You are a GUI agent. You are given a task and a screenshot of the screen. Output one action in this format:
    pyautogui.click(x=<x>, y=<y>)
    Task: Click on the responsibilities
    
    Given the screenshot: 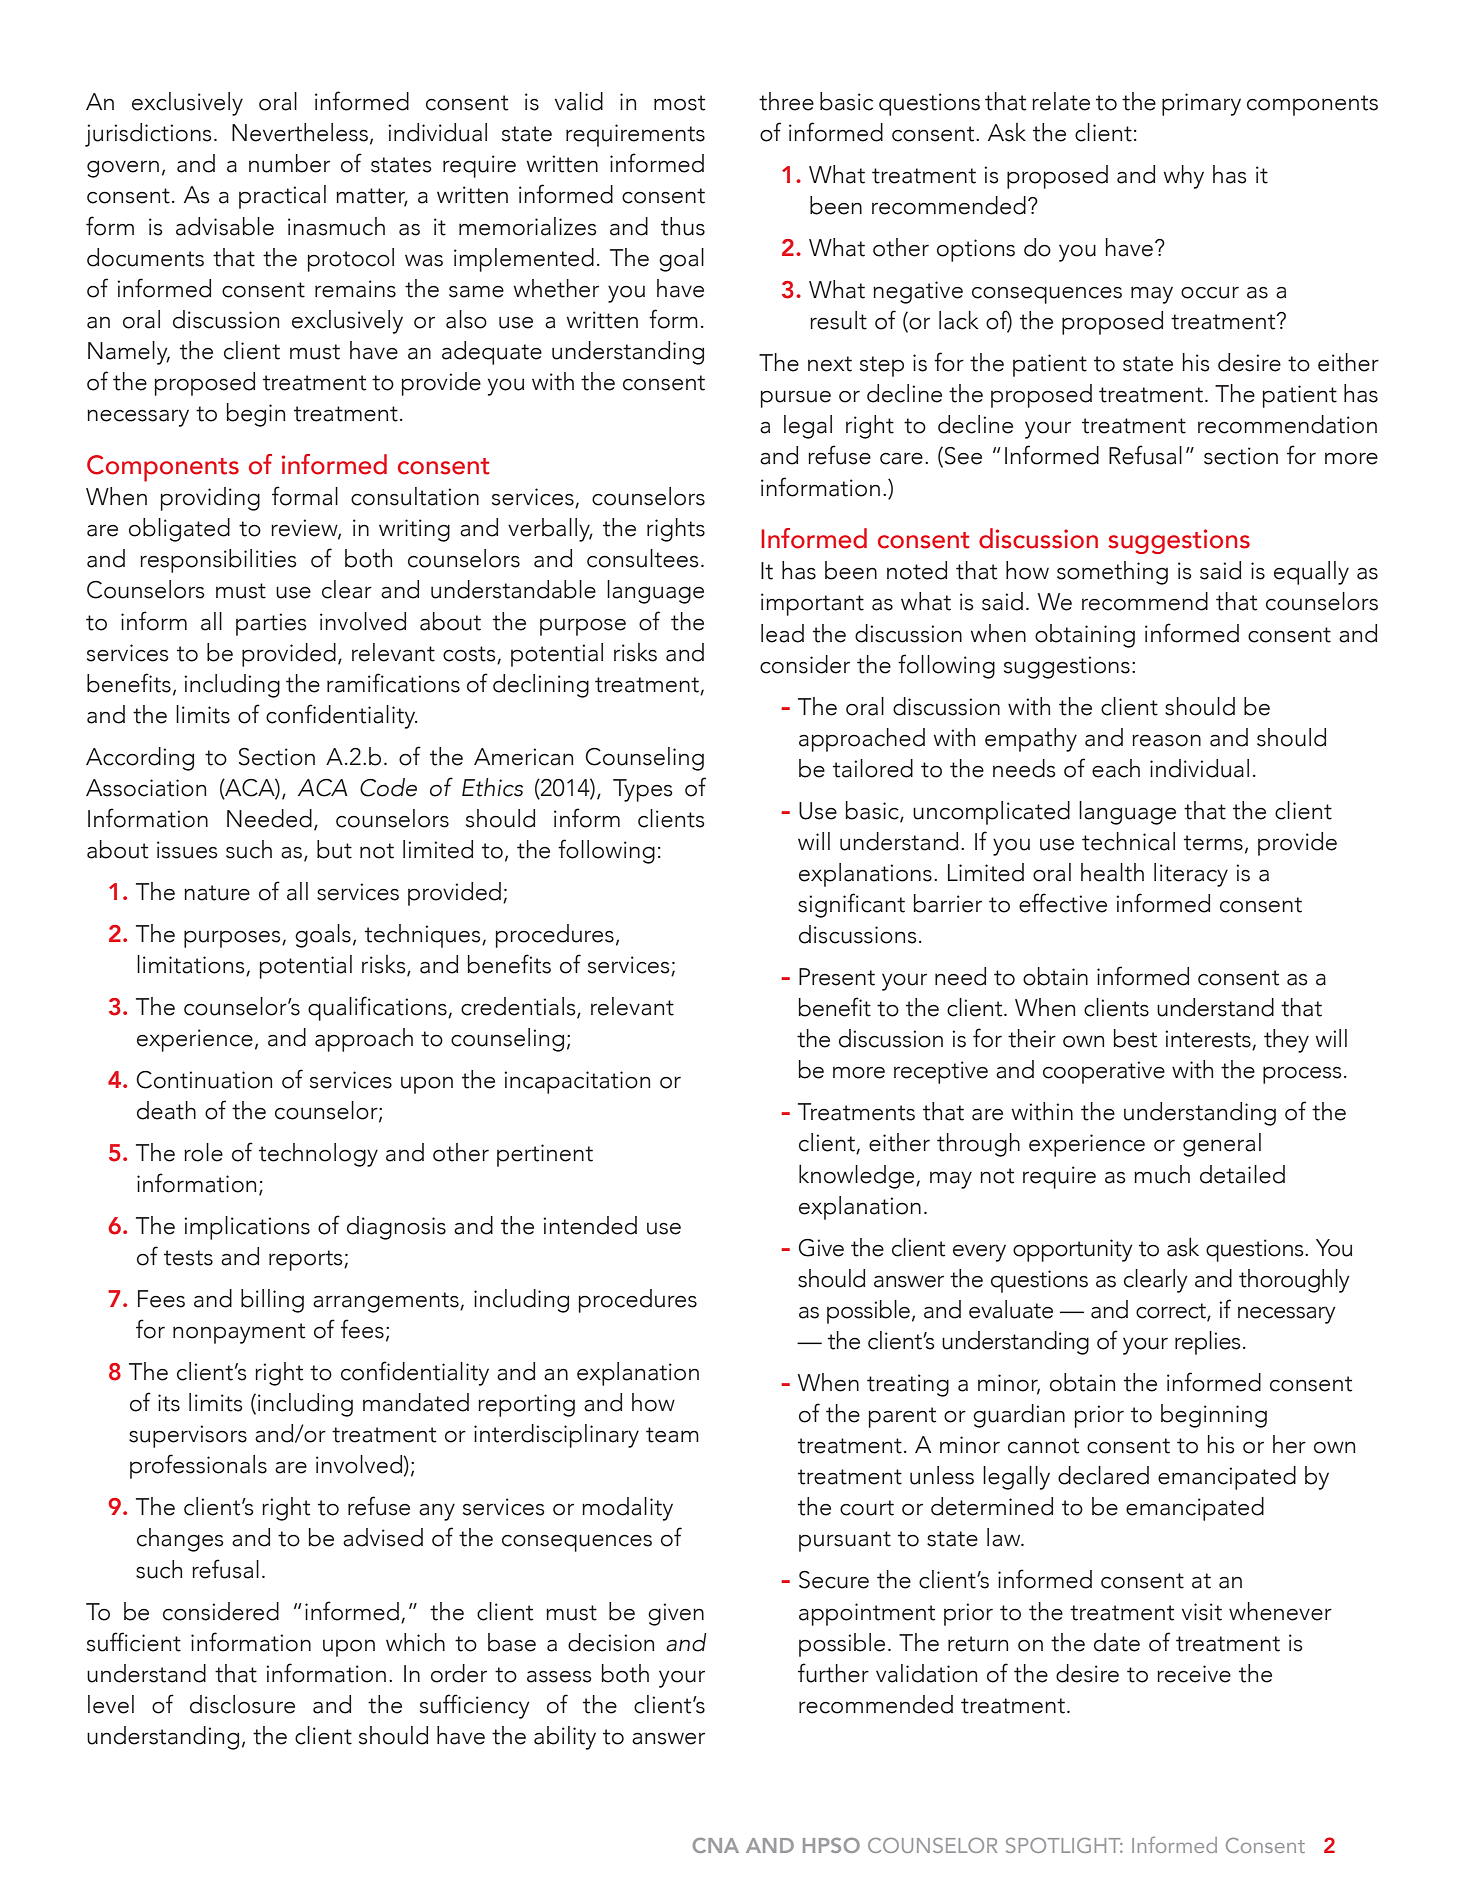 What is the action you would take?
    pyautogui.click(x=218, y=561)
